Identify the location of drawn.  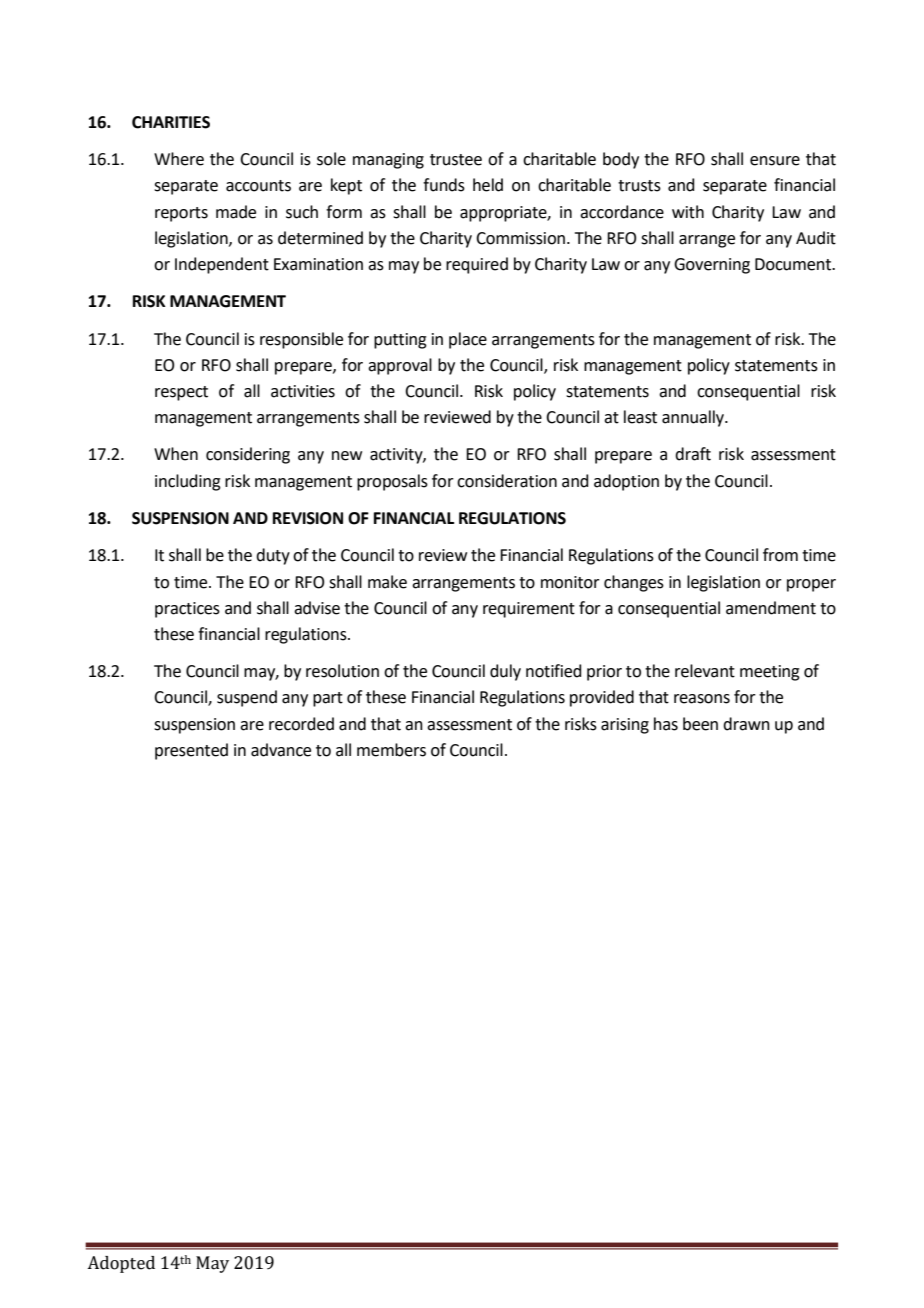
(746, 724).
